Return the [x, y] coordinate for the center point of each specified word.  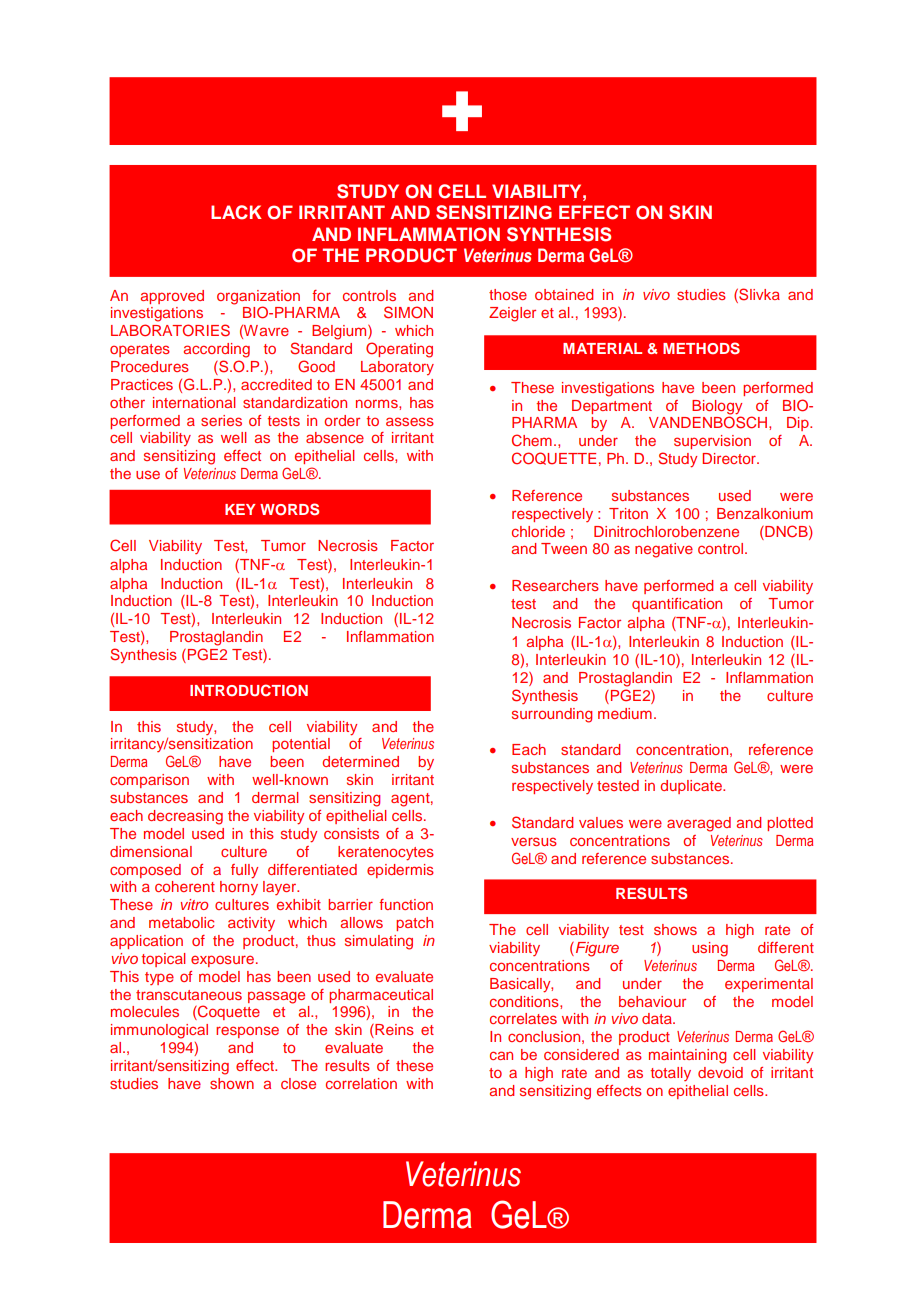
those [508, 294]
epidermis [400, 871]
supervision [712, 442]
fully [244, 871]
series [221, 420]
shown [232, 1083]
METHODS [701, 348]
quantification [677, 605]
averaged [699, 824]
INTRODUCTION [249, 690]
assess [410, 421]
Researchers [555, 585]
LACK [236, 212]
